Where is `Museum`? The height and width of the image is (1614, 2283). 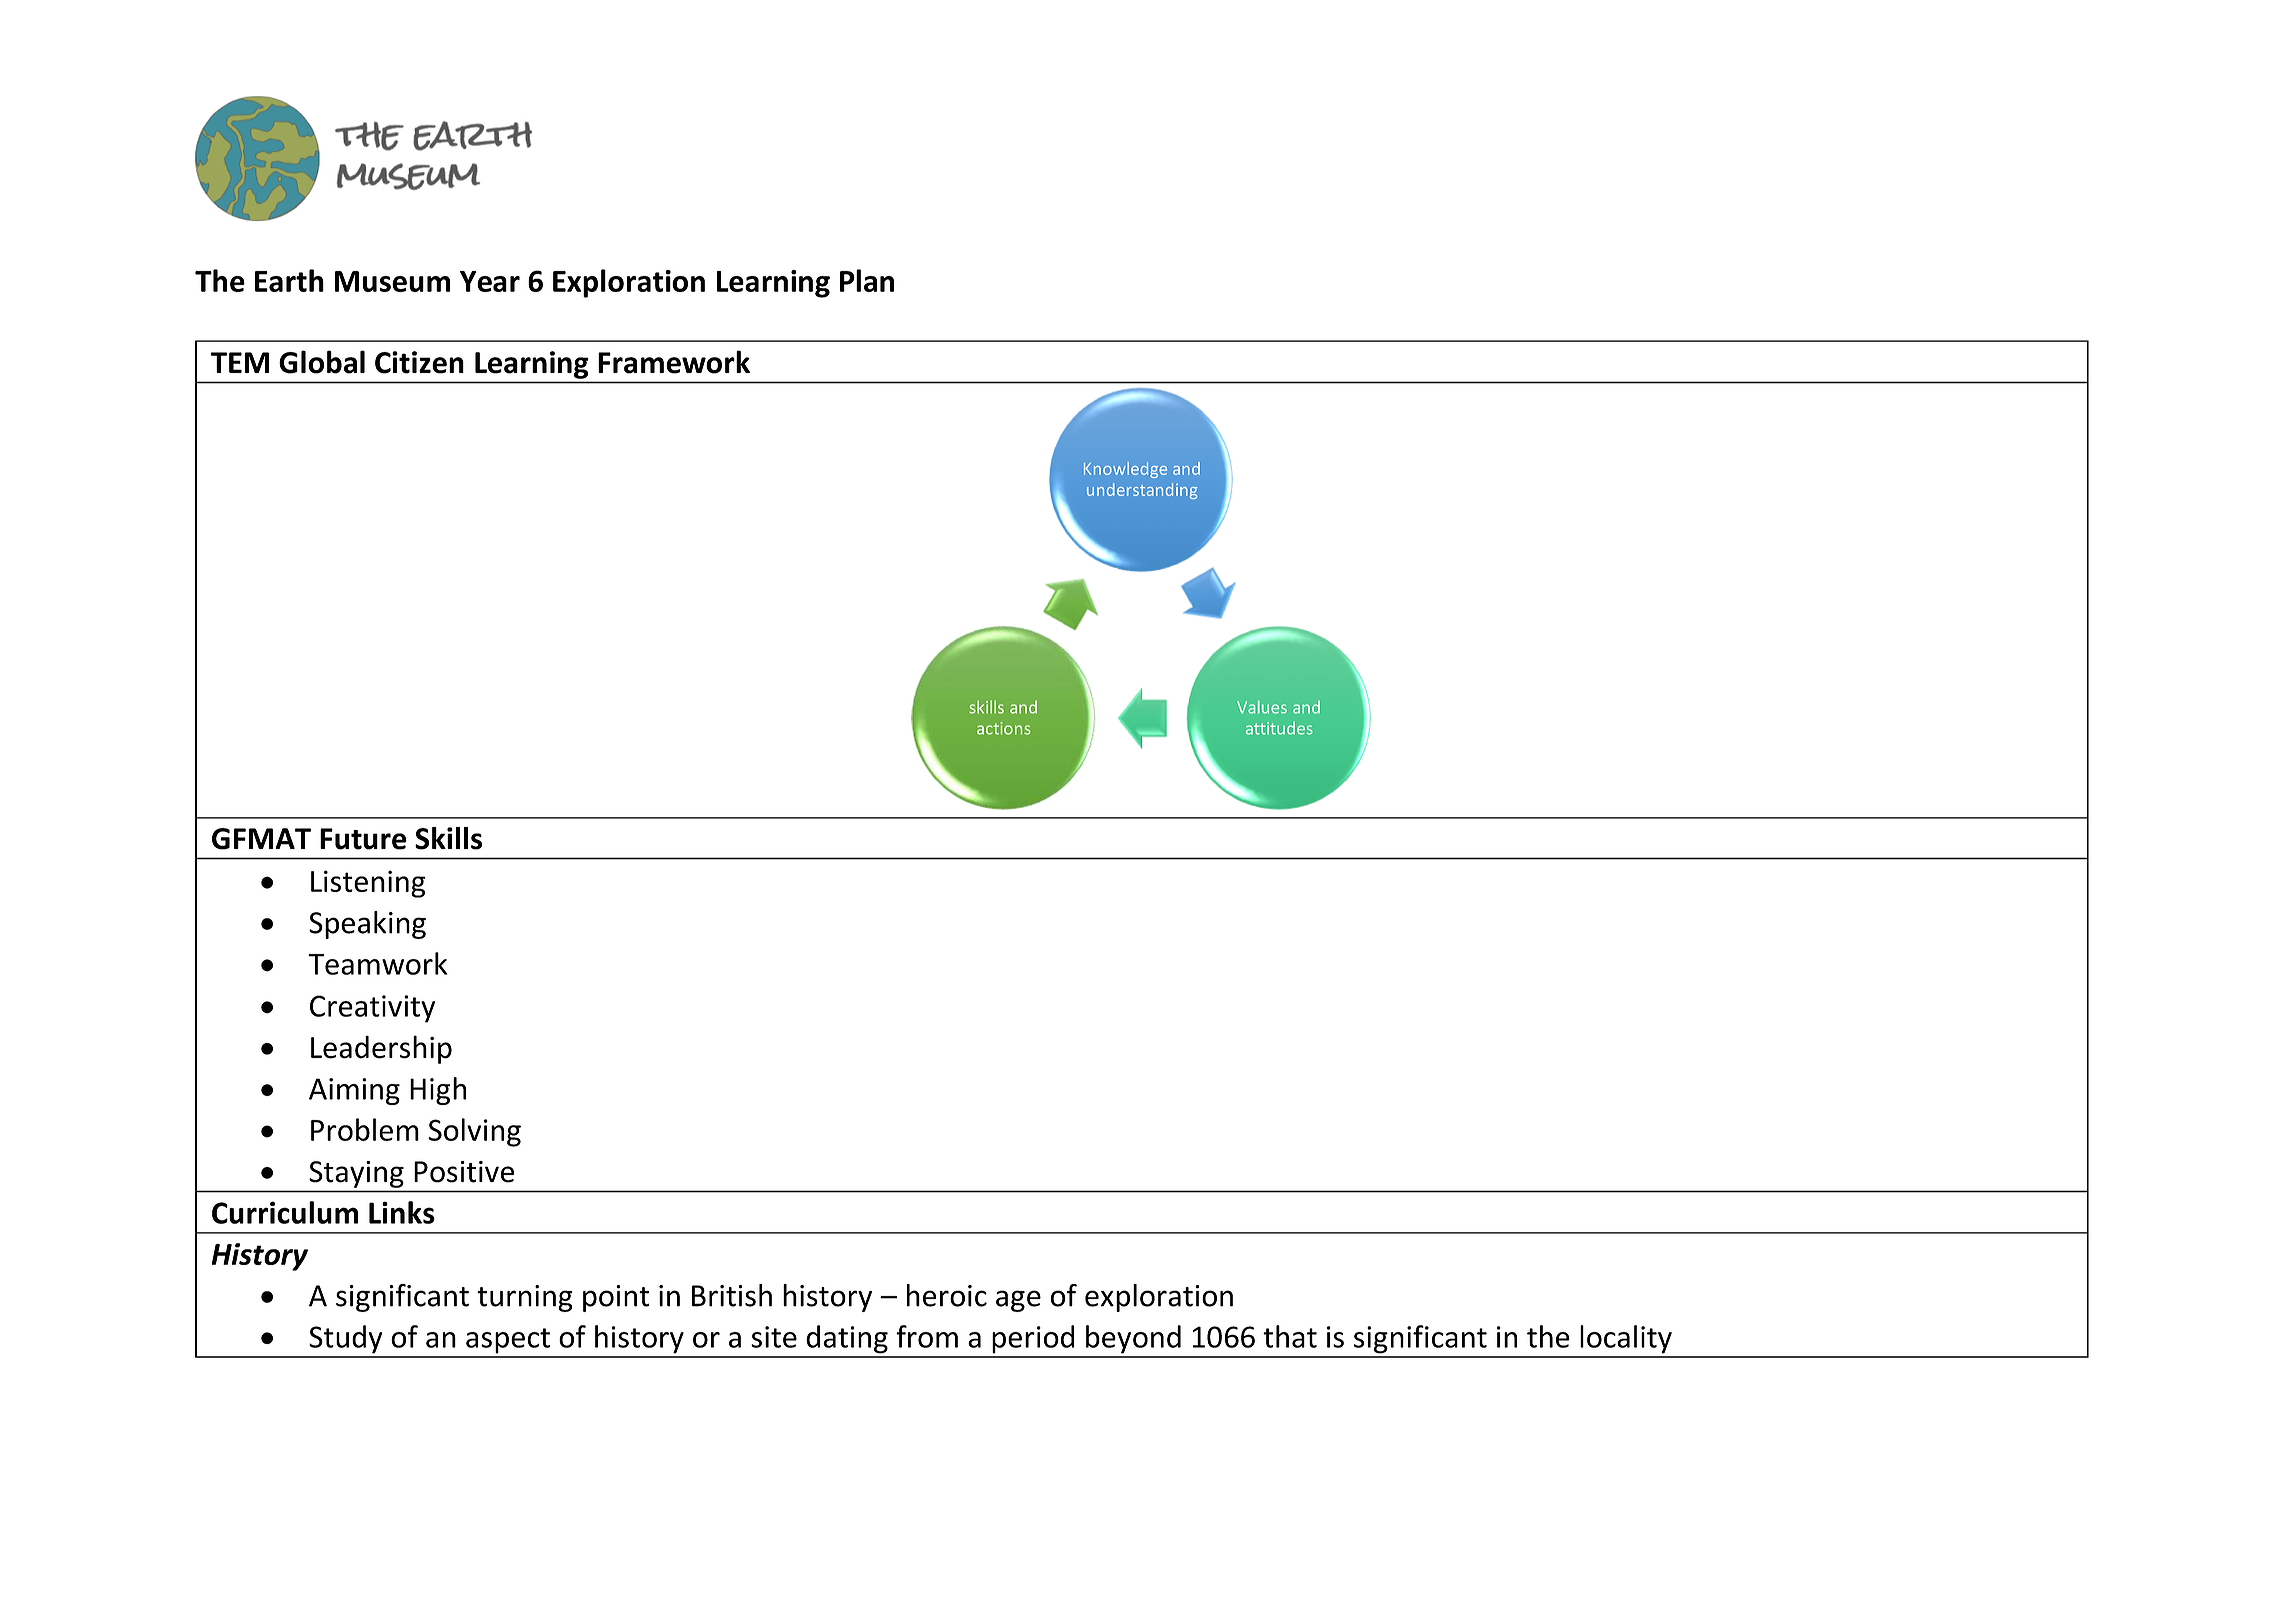 Museum is located at coordinates (392, 281).
